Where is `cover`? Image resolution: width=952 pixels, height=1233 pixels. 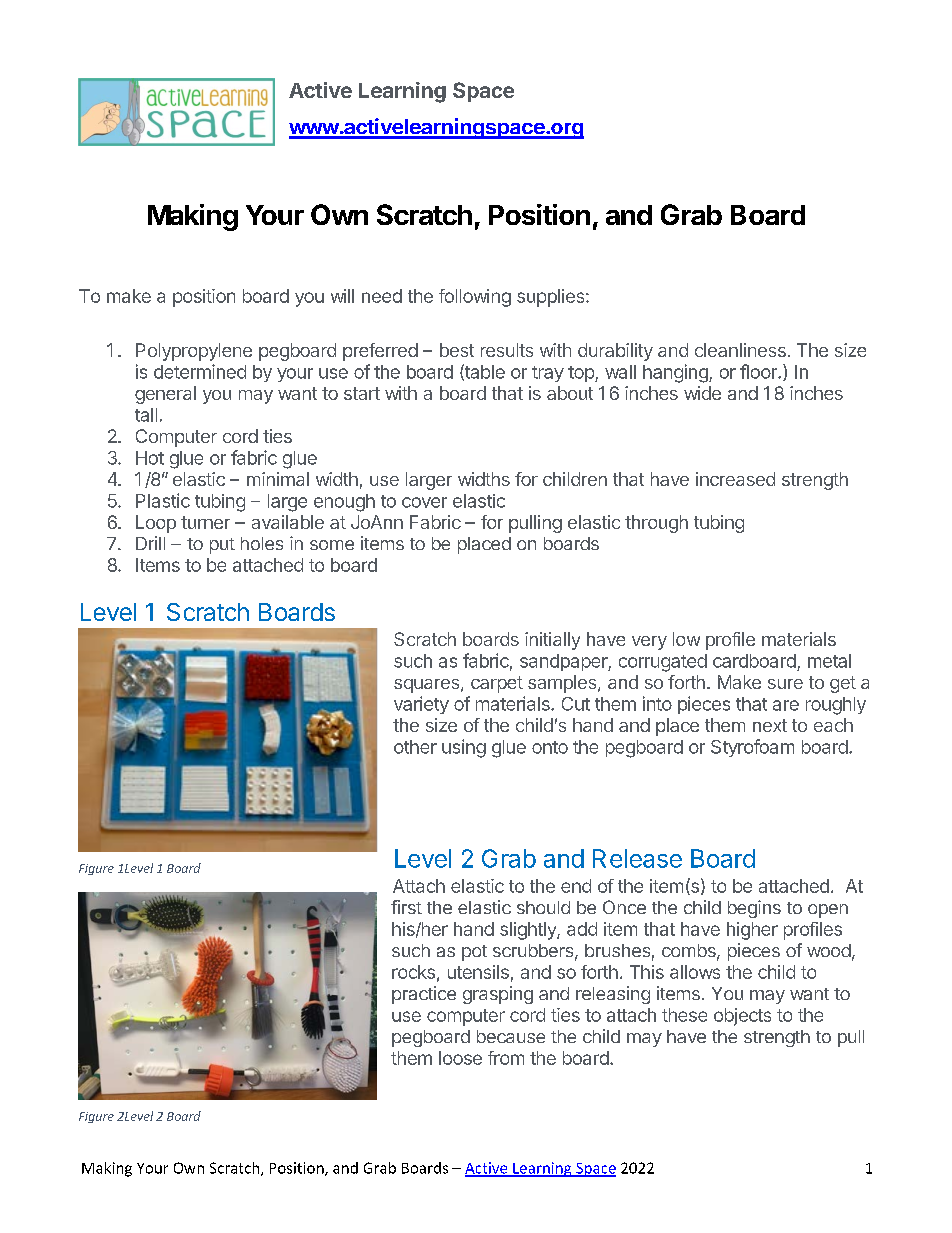 cover is located at coordinates (424, 502).
